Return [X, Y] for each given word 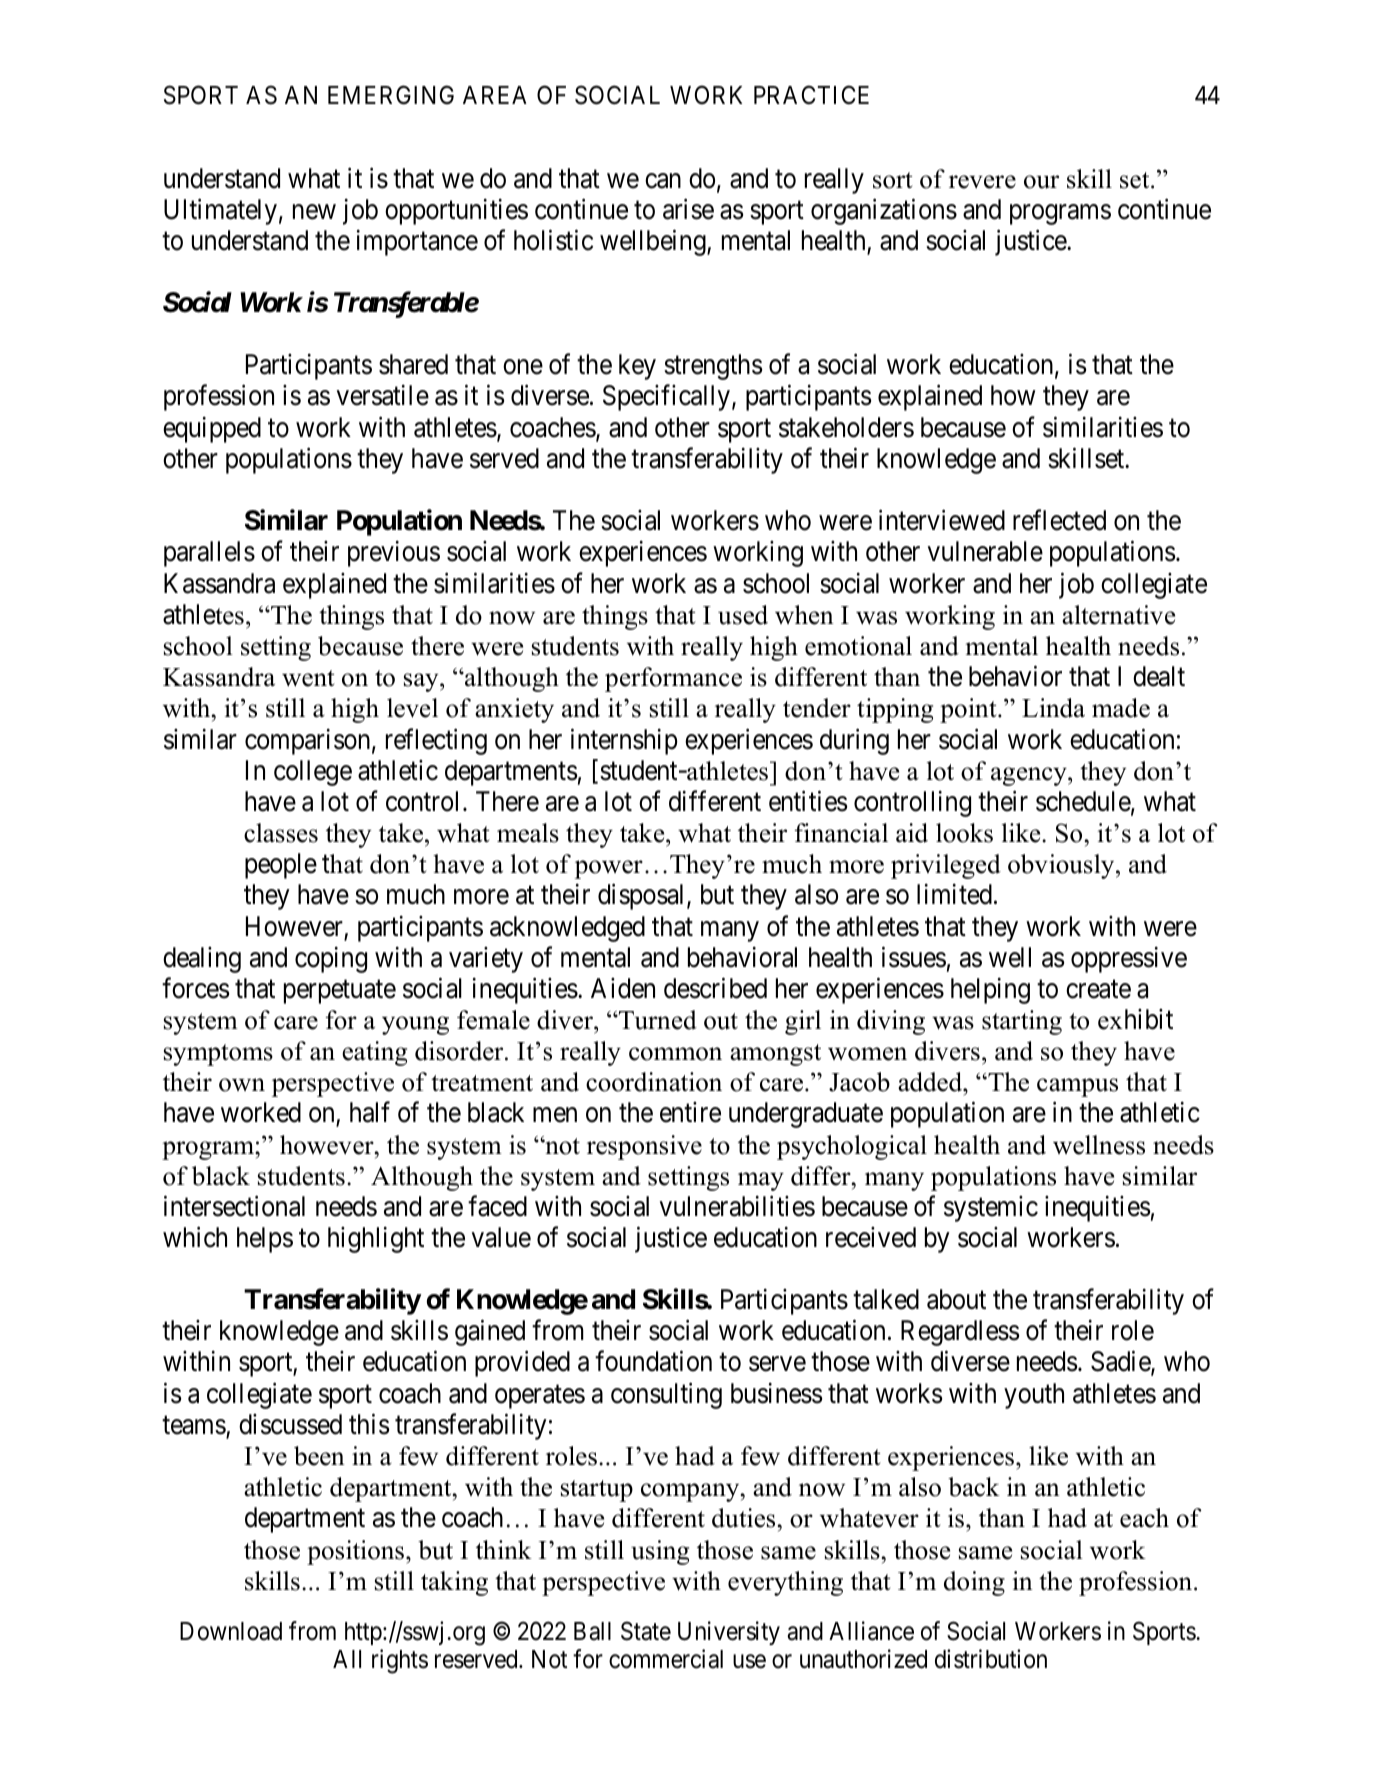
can [663, 181]
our [1041, 182]
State [646, 1631]
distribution [991, 1659]
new [314, 212]
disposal [643, 896]
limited [954, 894]
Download [231, 1631]
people [281, 866]
